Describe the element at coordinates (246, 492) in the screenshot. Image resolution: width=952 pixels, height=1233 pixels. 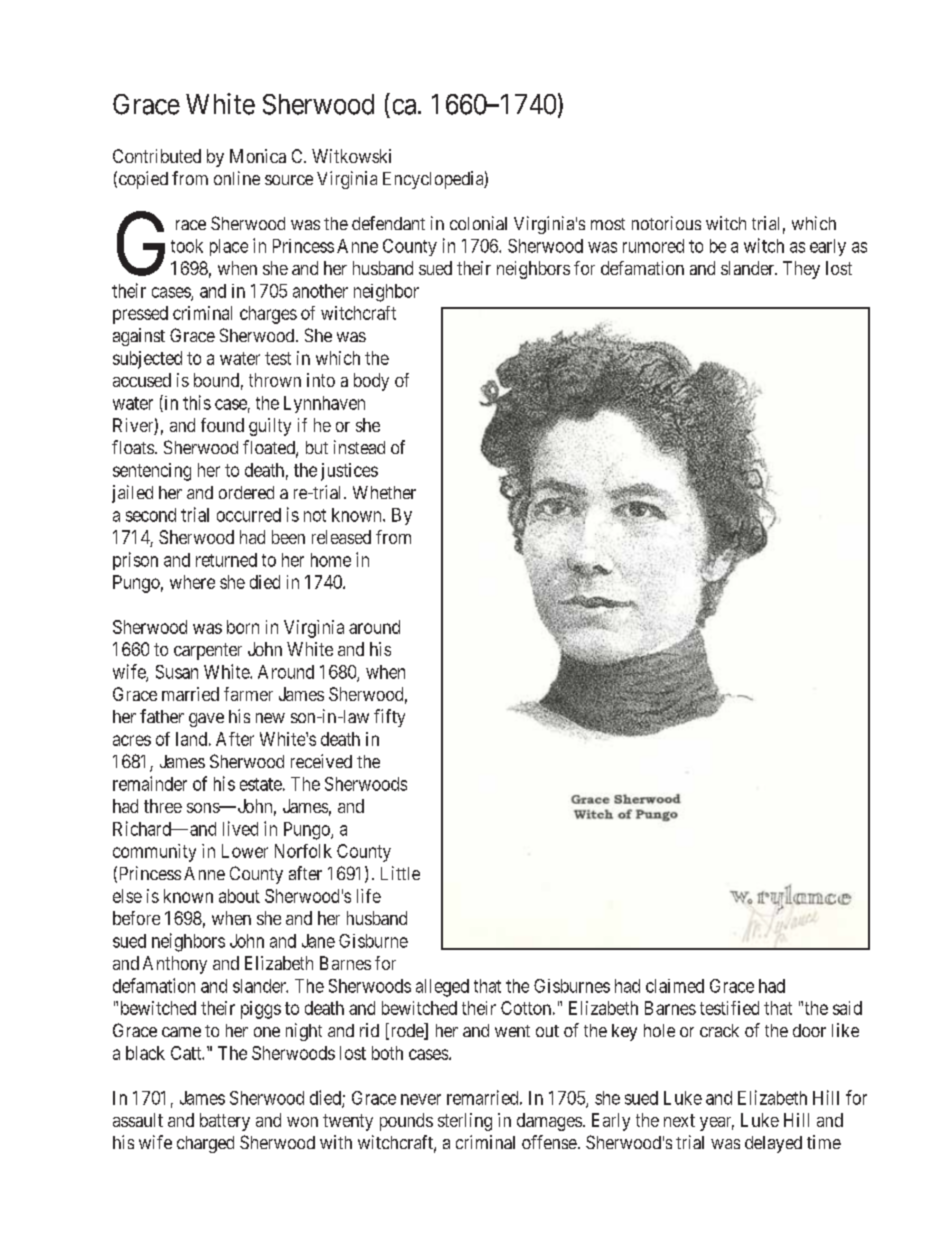
I see `ordered` at that location.
